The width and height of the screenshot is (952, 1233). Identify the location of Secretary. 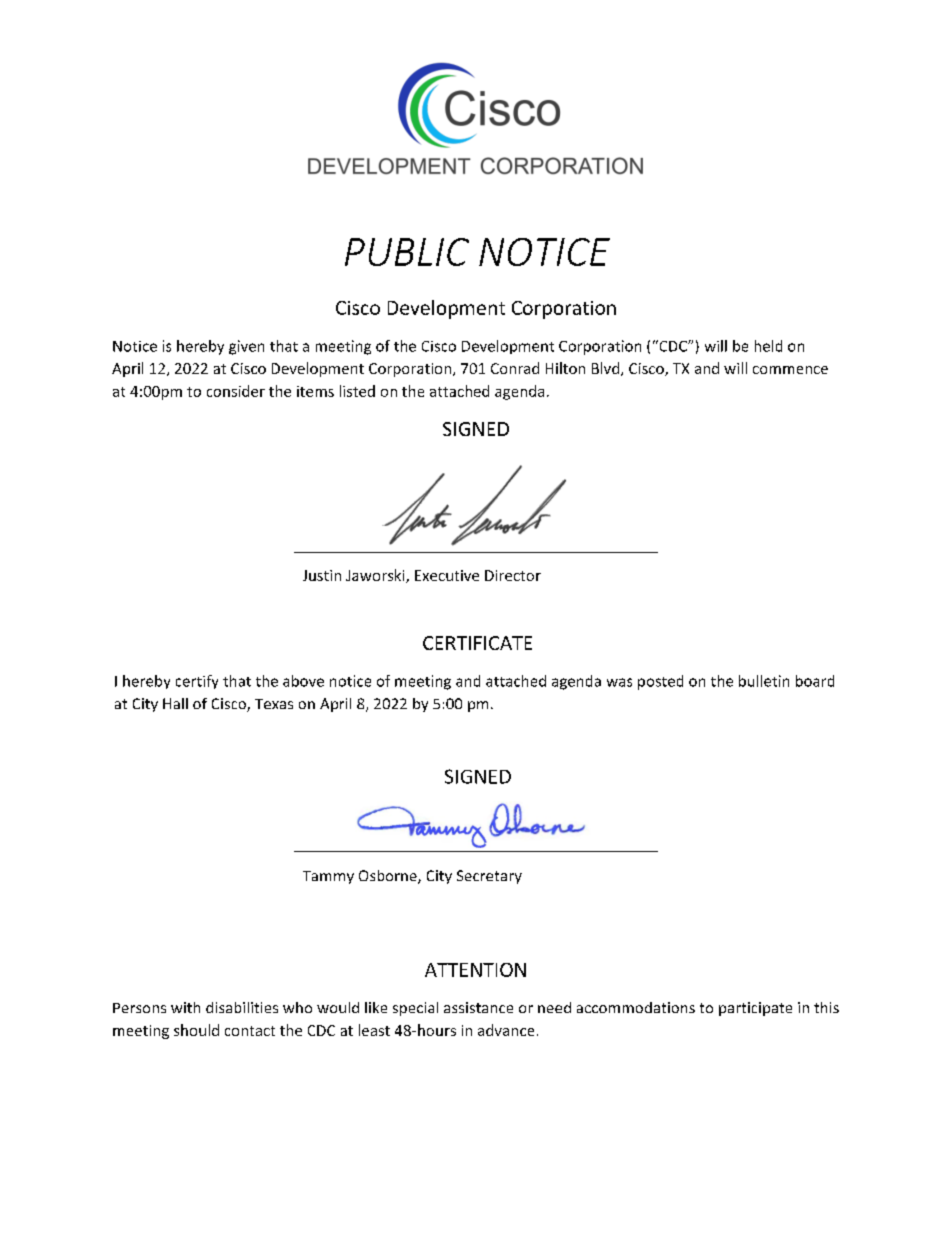
(489, 877).
